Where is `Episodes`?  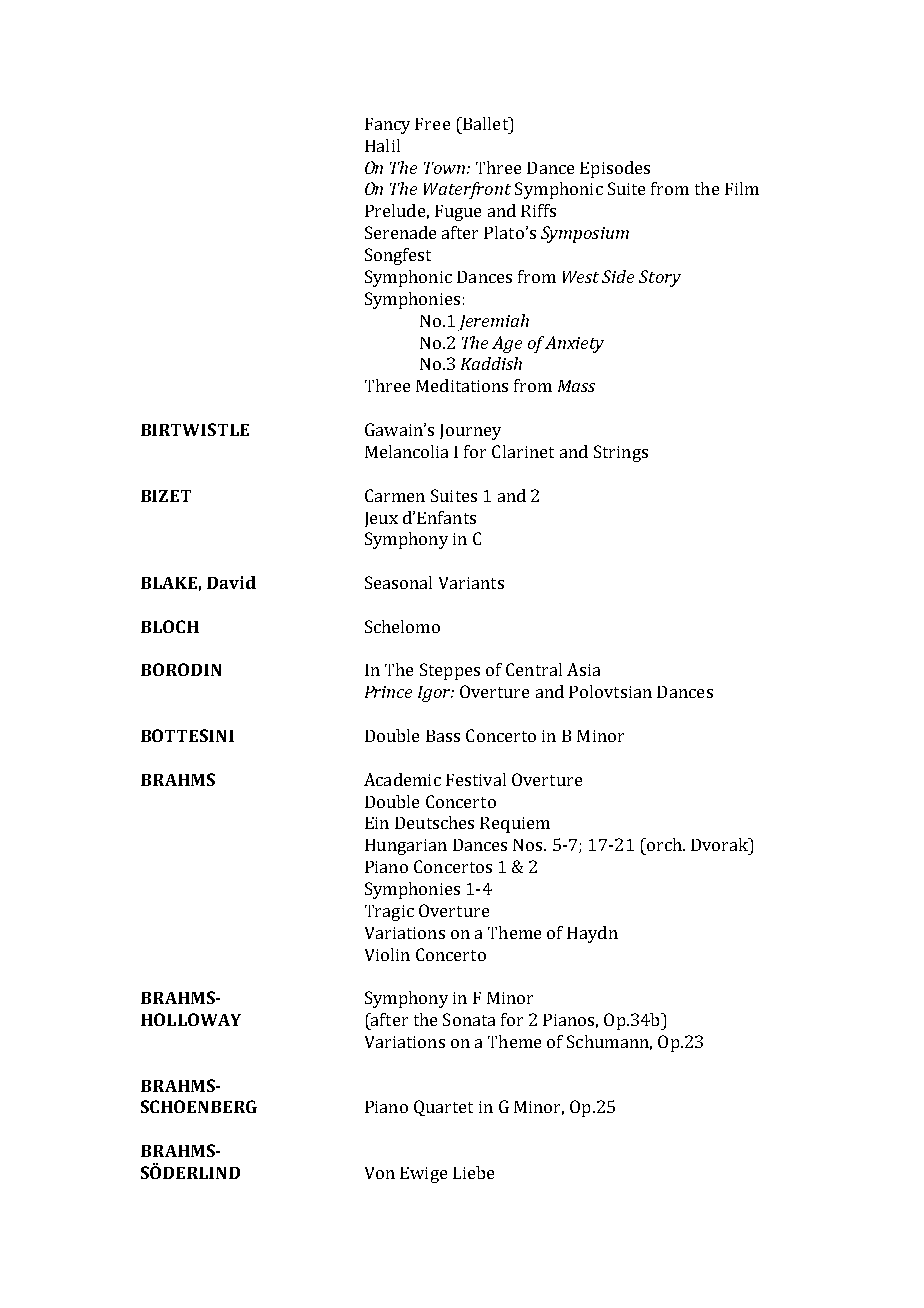 Episodes is located at coordinates (615, 169).
